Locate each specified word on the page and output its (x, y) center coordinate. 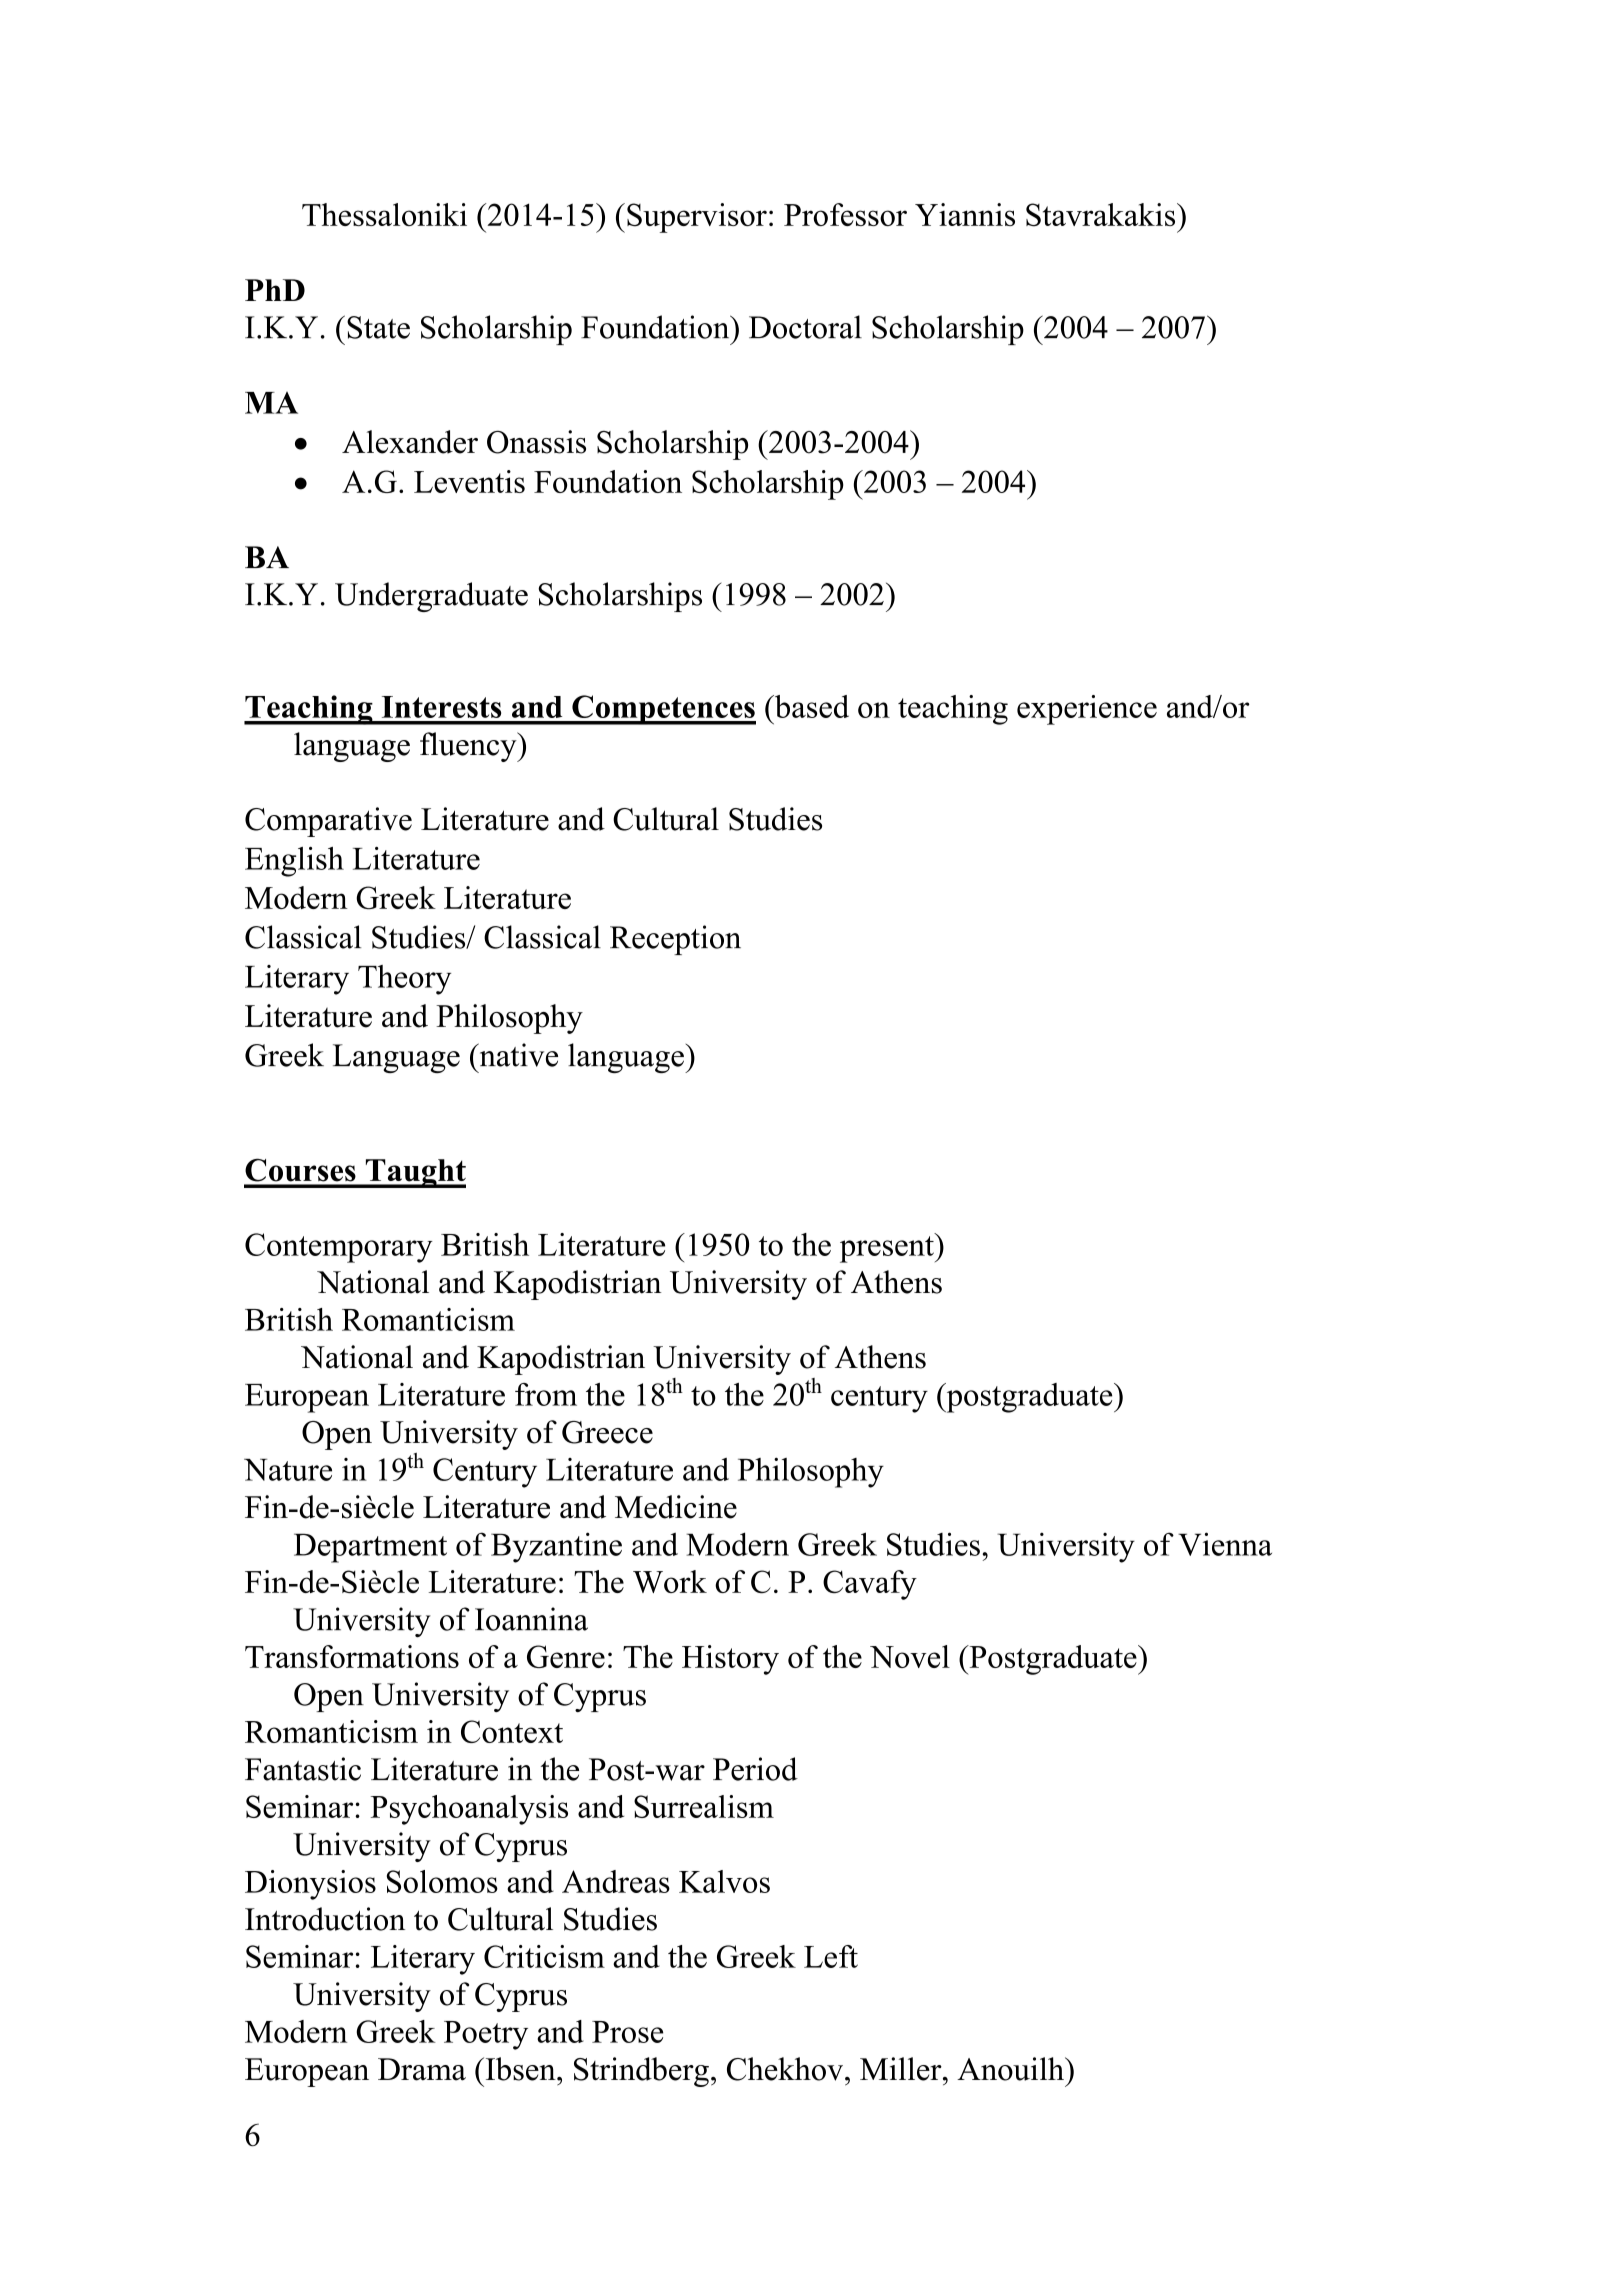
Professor (845, 214)
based (810, 706)
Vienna (1225, 1544)
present (888, 1248)
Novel (910, 1656)
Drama (422, 2069)
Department (370, 1548)
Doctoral (805, 327)
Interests (441, 707)
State (378, 327)
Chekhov (786, 2069)
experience (1087, 710)
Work (670, 1581)
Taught (414, 1173)
